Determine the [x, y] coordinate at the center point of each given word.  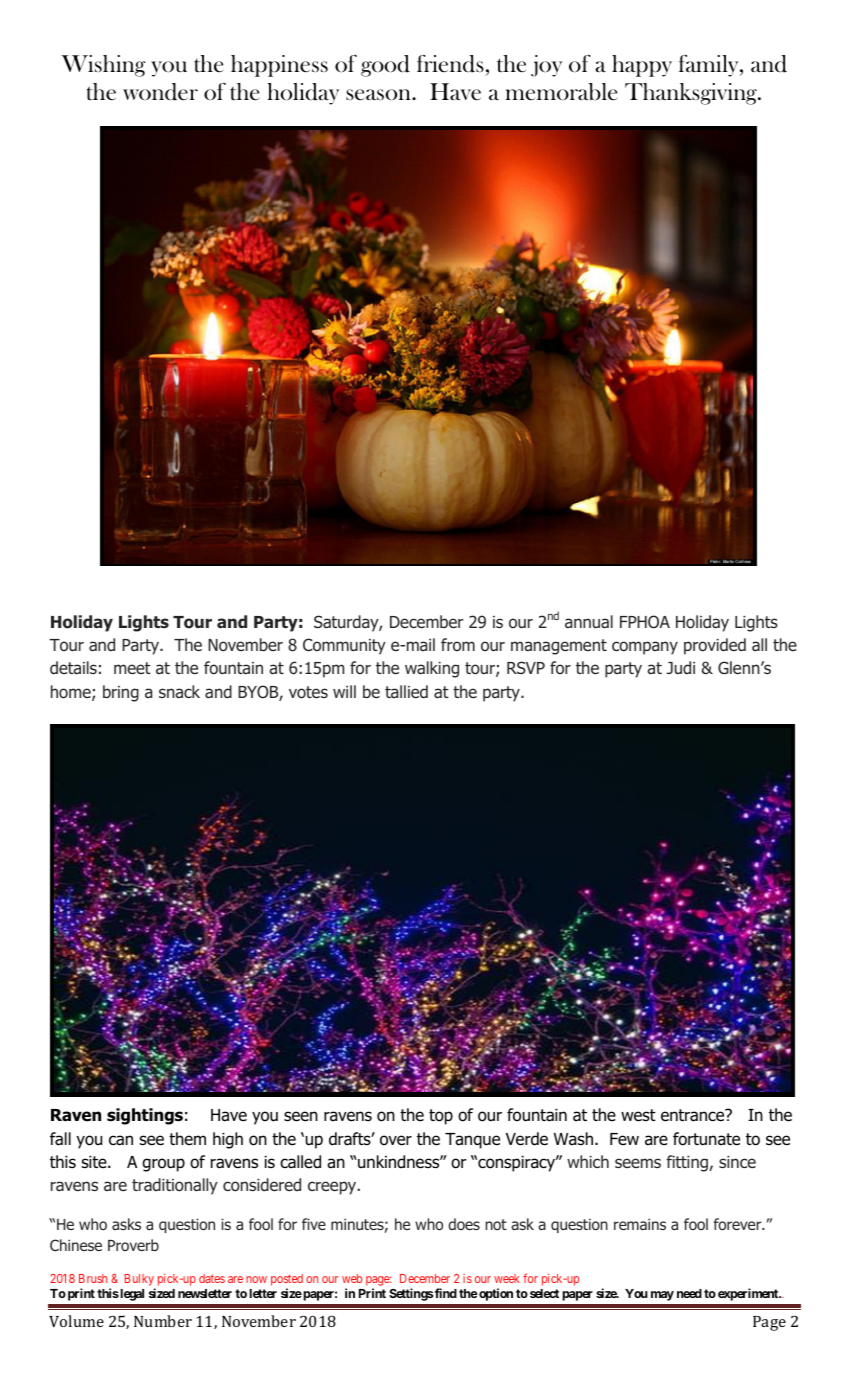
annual [589, 622]
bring [121, 693]
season [379, 95]
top [441, 1117]
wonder [160, 92]
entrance [694, 1115]
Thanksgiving [692, 94]
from [458, 644]
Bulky [140, 1281]
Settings [411, 1294]
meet [132, 668]
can [121, 1140]
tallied [406, 692]
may [662, 1296]
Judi [681, 667]
